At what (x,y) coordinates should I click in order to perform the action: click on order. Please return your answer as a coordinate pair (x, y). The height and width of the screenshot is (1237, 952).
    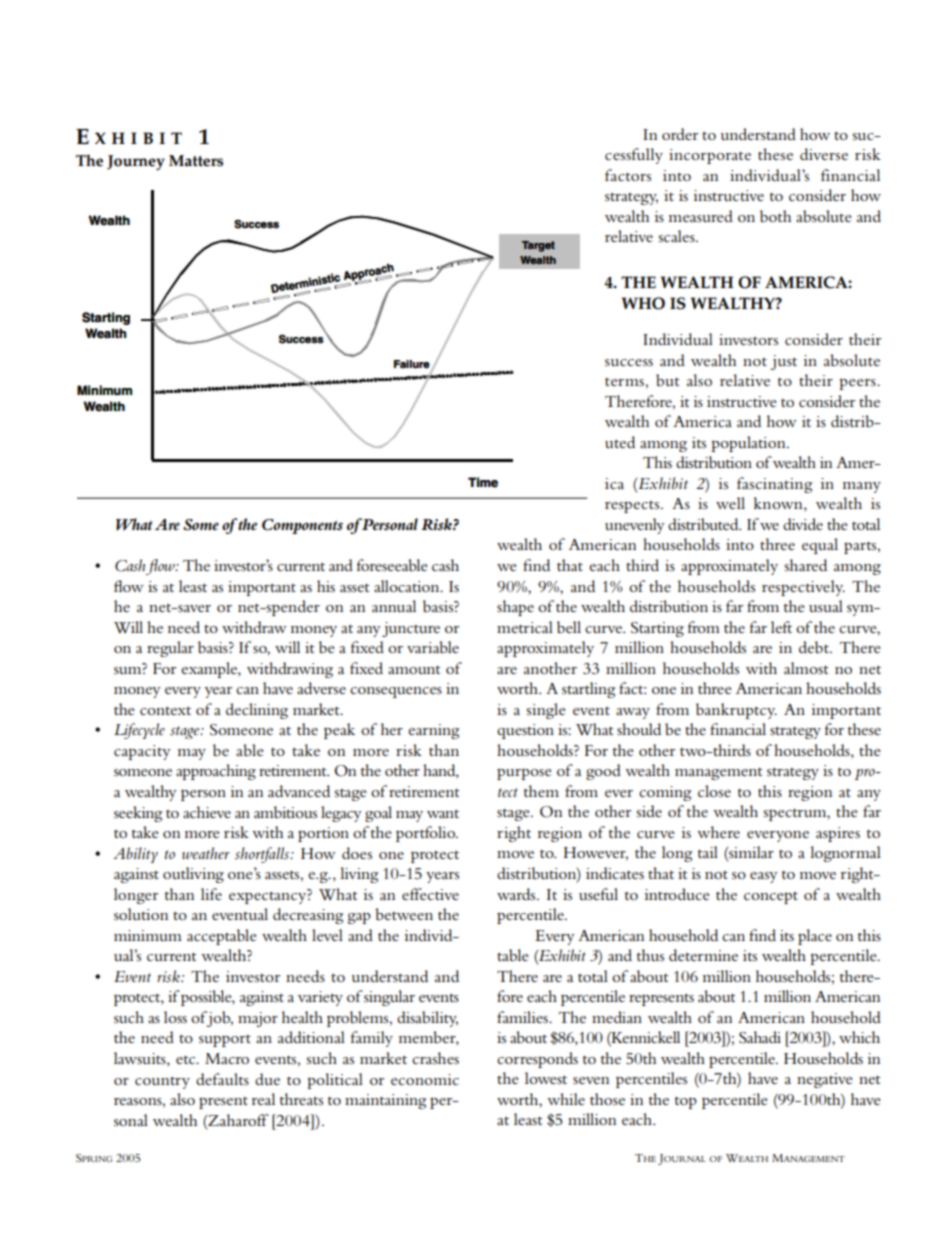
    Looking at the image, I should click on (680, 134).
